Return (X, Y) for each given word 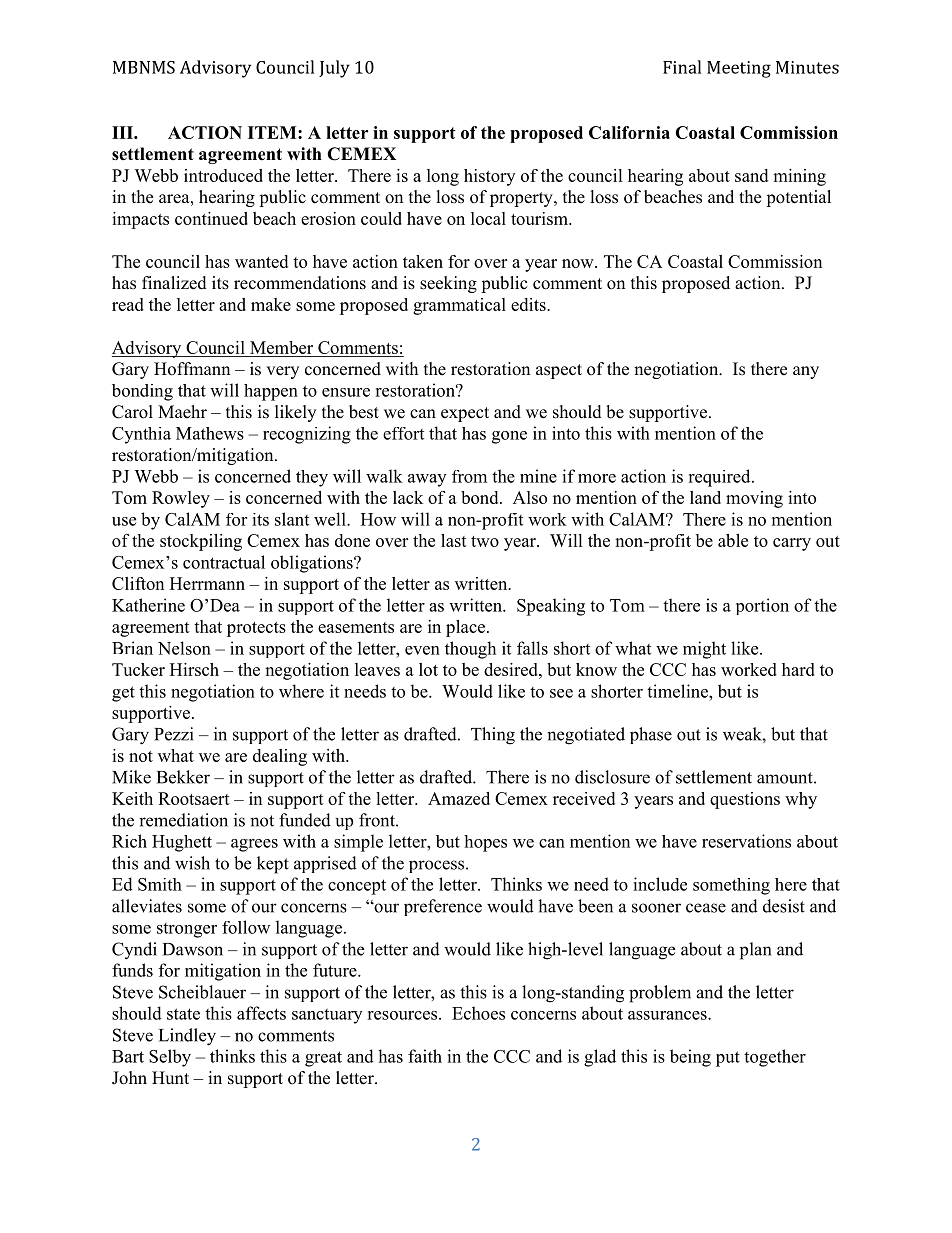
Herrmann (207, 583)
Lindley (187, 1037)
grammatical (459, 306)
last (454, 540)
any (806, 372)
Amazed (459, 798)
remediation (183, 820)
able (733, 540)
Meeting (739, 69)
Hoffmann (192, 369)
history (489, 177)
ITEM (273, 132)
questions (745, 800)
